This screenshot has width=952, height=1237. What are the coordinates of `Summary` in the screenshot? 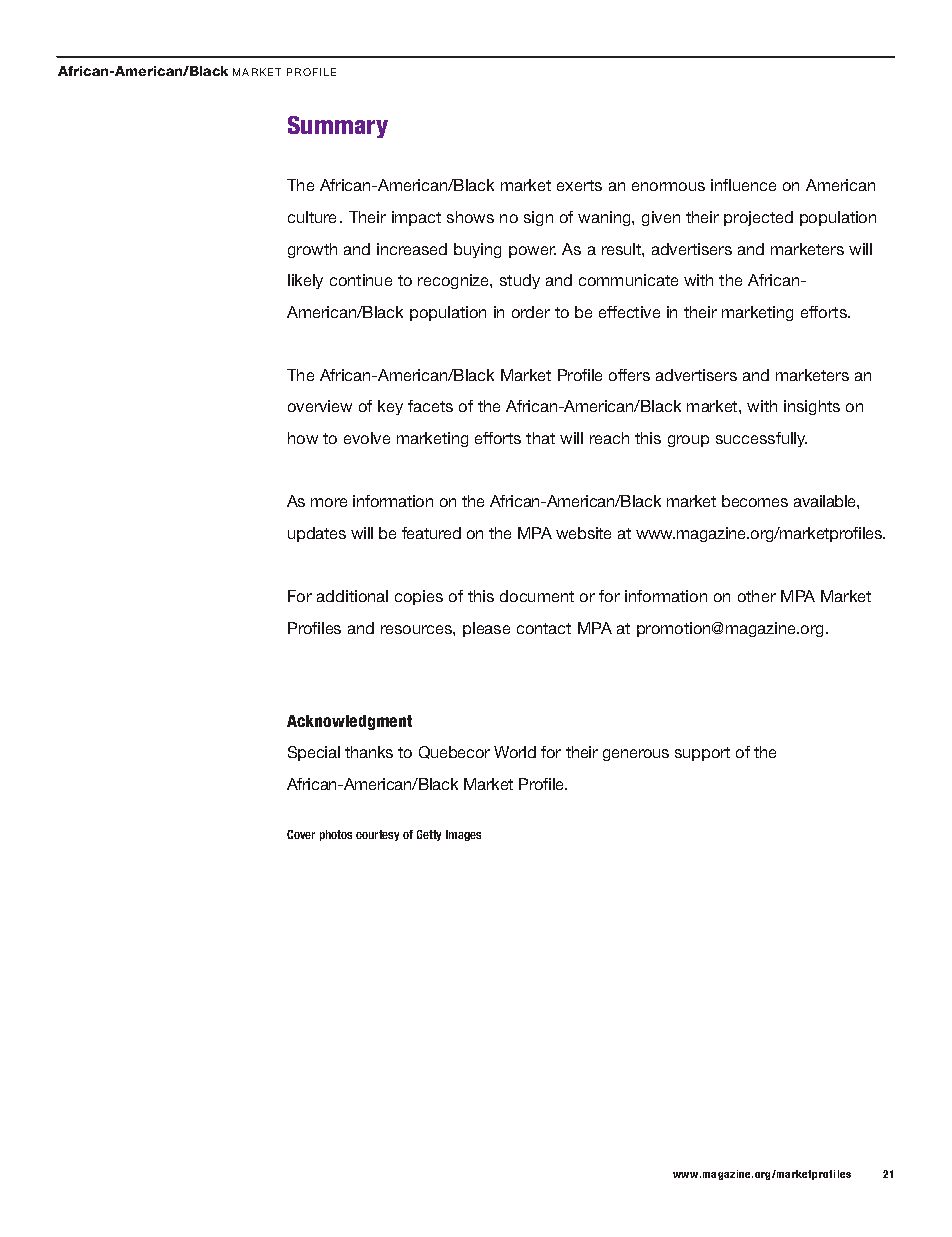 It's located at (338, 127).
